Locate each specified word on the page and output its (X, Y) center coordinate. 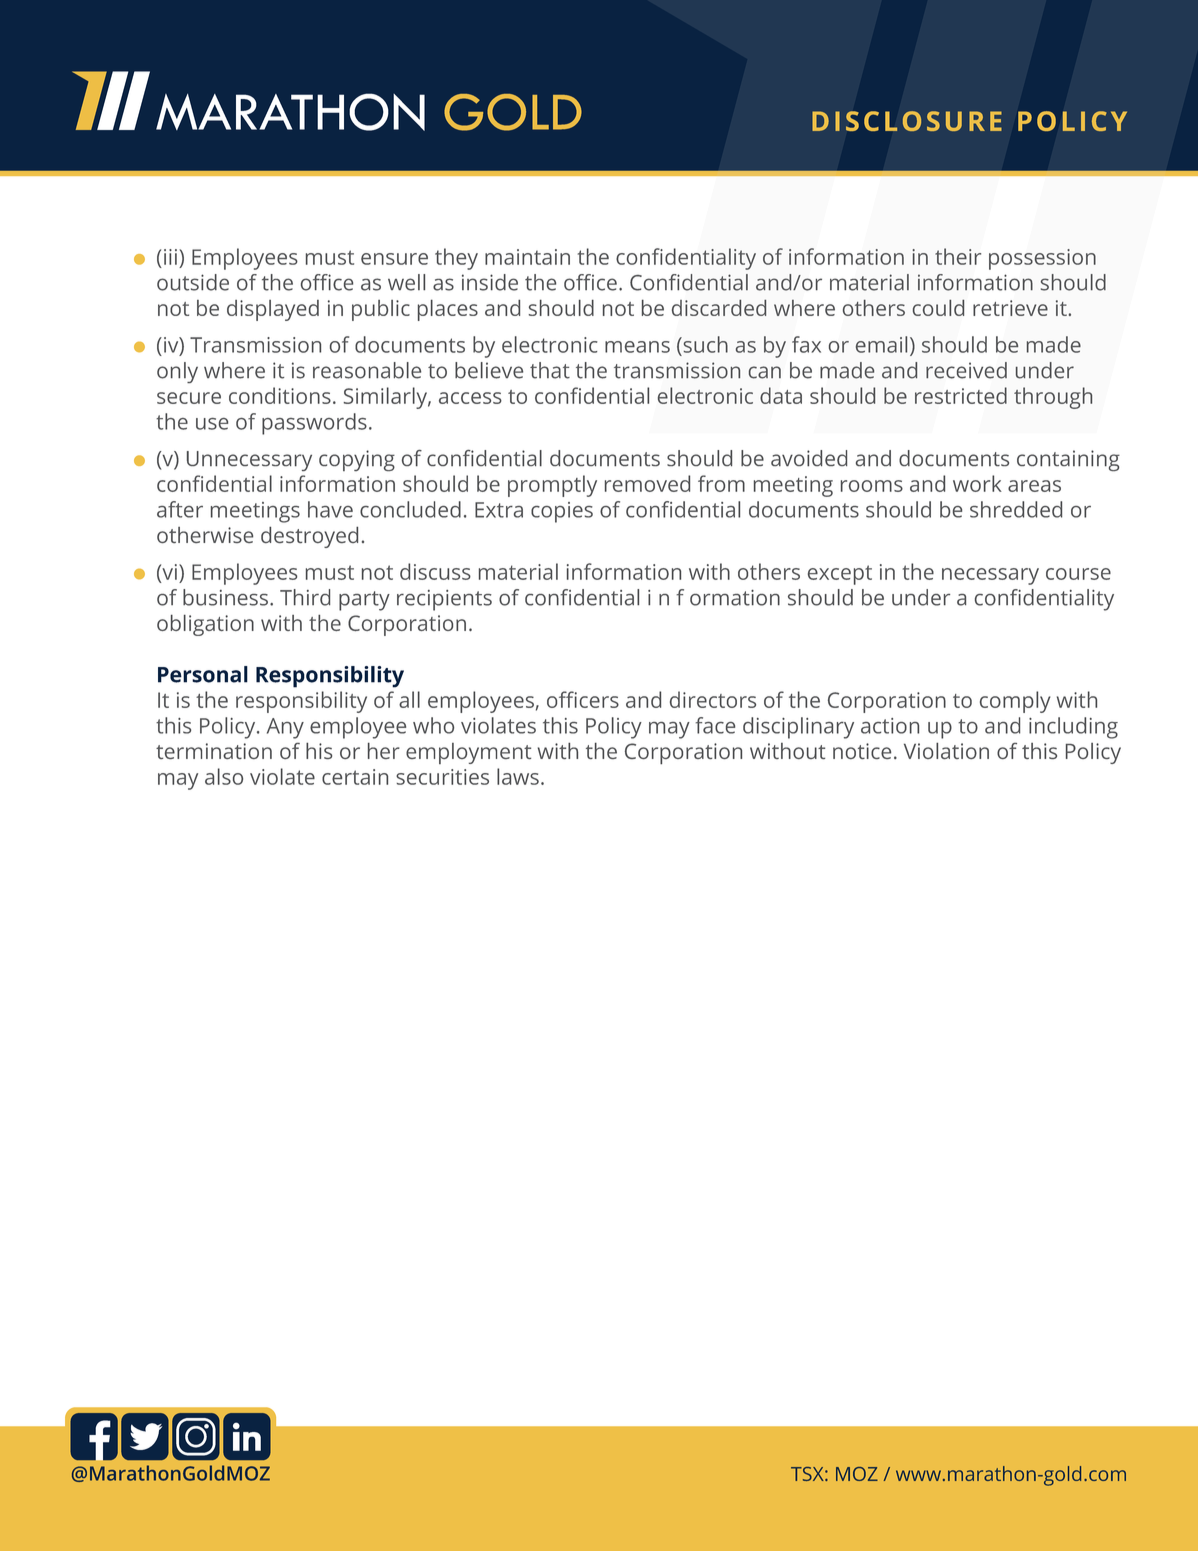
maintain (527, 257)
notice (862, 751)
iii (170, 257)
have (330, 509)
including (1073, 728)
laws (518, 776)
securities (442, 777)
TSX (808, 1474)
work (977, 483)
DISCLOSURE (907, 121)
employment (468, 753)
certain (355, 777)
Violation (946, 751)
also (224, 776)
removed (647, 483)
